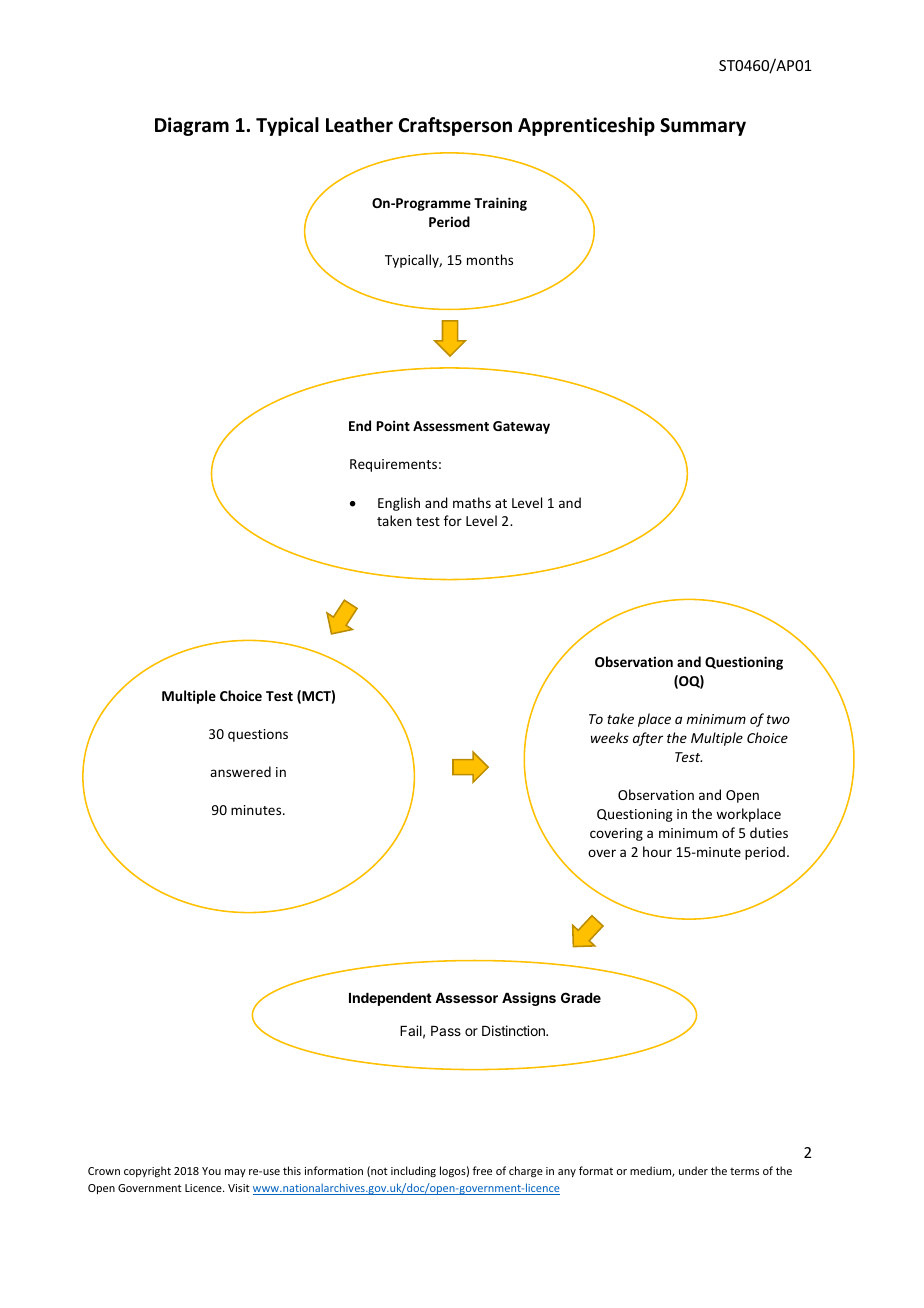 The height and width of the image is (1308, 924). Describe the element at coordinates (778, 719) in the image. I see `two` at that location.
